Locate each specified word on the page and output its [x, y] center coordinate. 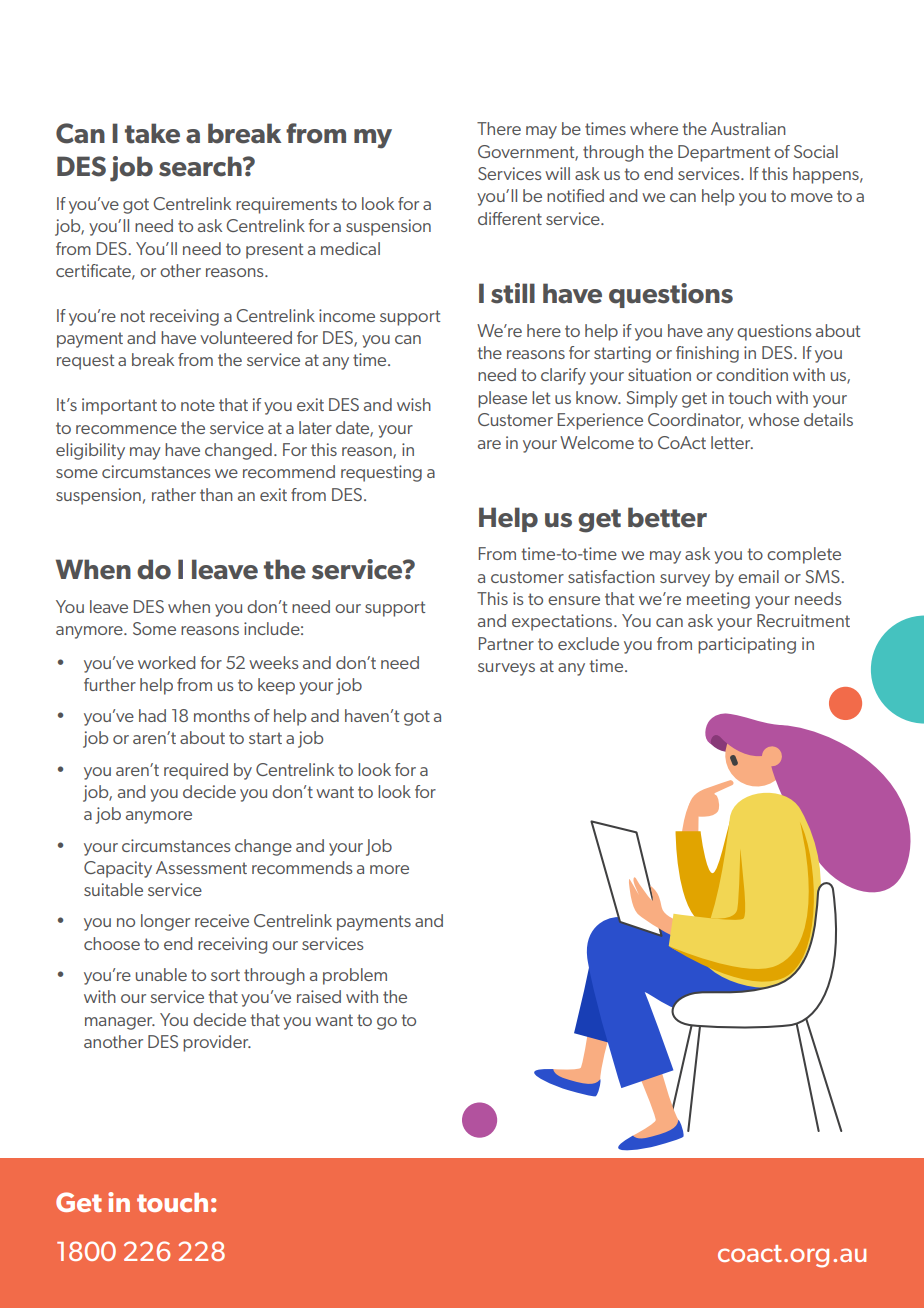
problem [355, 976]
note [198, 405]
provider [217, 1043]
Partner [506, 643]
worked [166, 662]
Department [724, 153]
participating [747, 645]
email [758, 576]
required [196, 771]
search [201, 166]
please [502, 399]
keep [276, 686]
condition [752, 374]
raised [319, 996]
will [557, 173]
